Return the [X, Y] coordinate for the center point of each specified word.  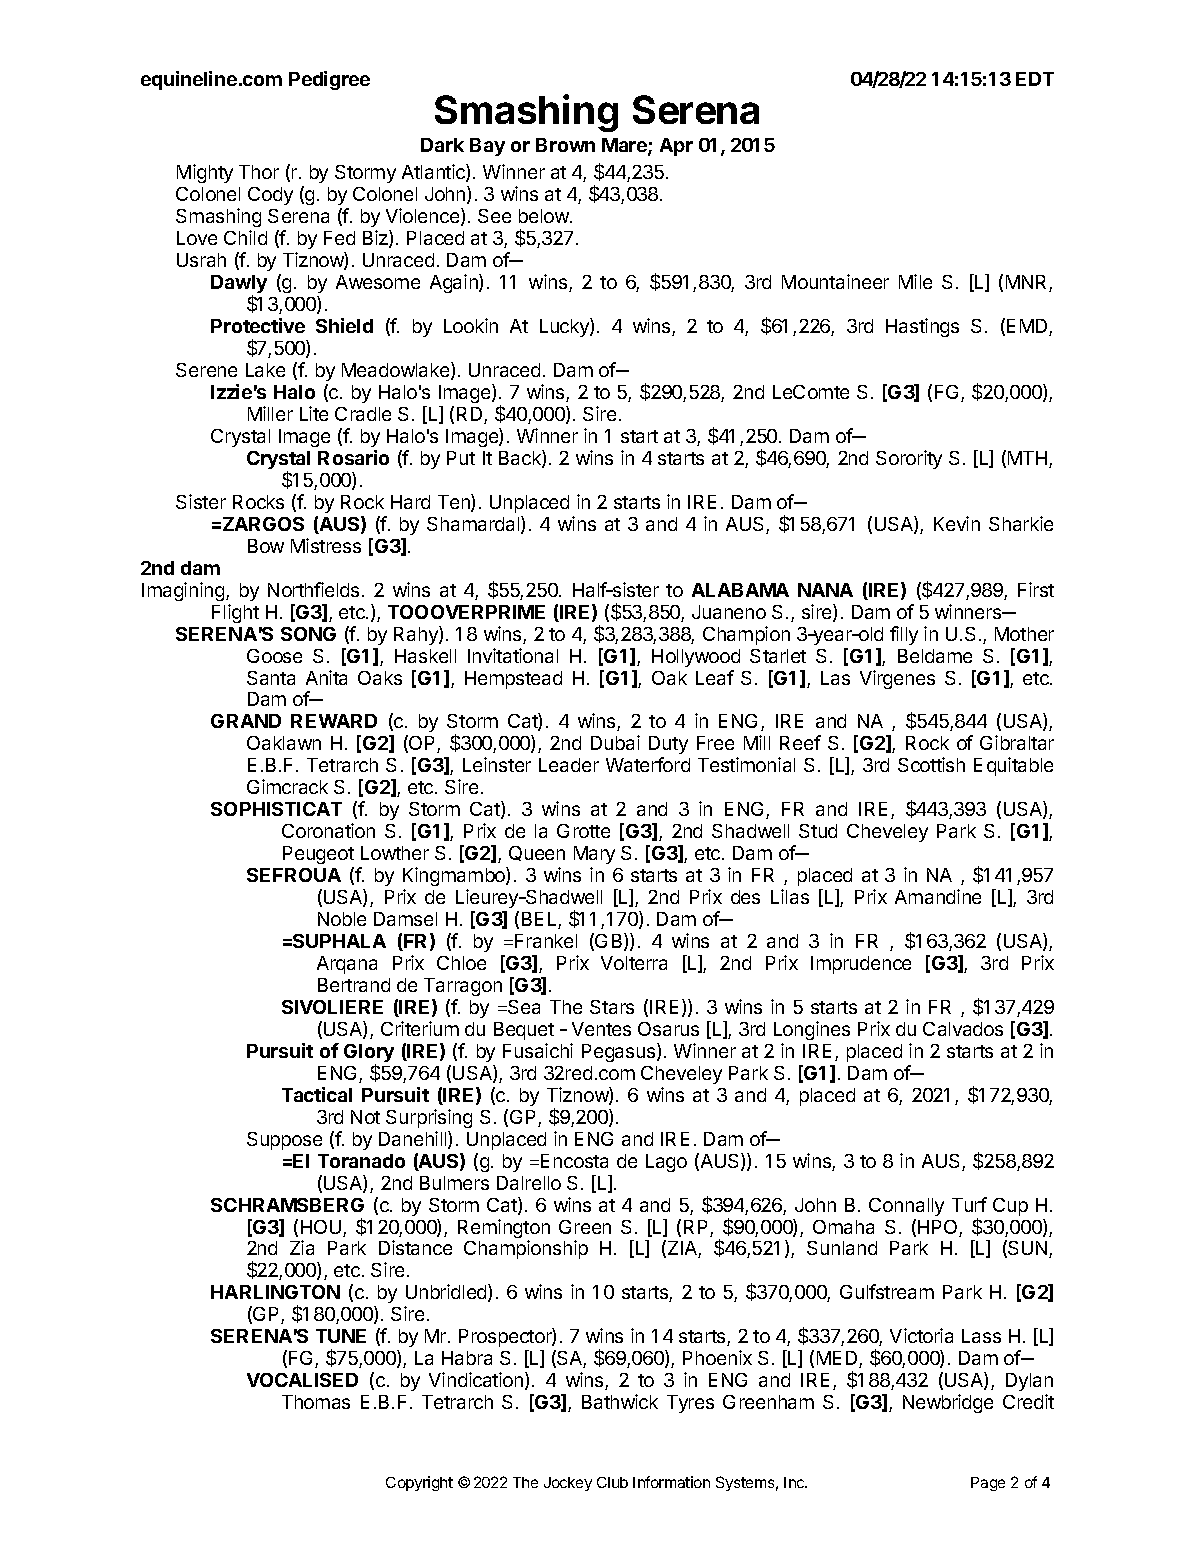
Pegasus [620, 1052]
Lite [314, 413]
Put [461, 458]
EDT [1035, 79]
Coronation [328, 830]
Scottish [931, 764]
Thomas [316, 1402]
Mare [625, 146]
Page [988, 1484]
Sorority [909, 459]
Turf [969, 1204]
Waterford [648, 764]
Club [612, 1482]
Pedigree [329, 80]
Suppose [284, 1141]
